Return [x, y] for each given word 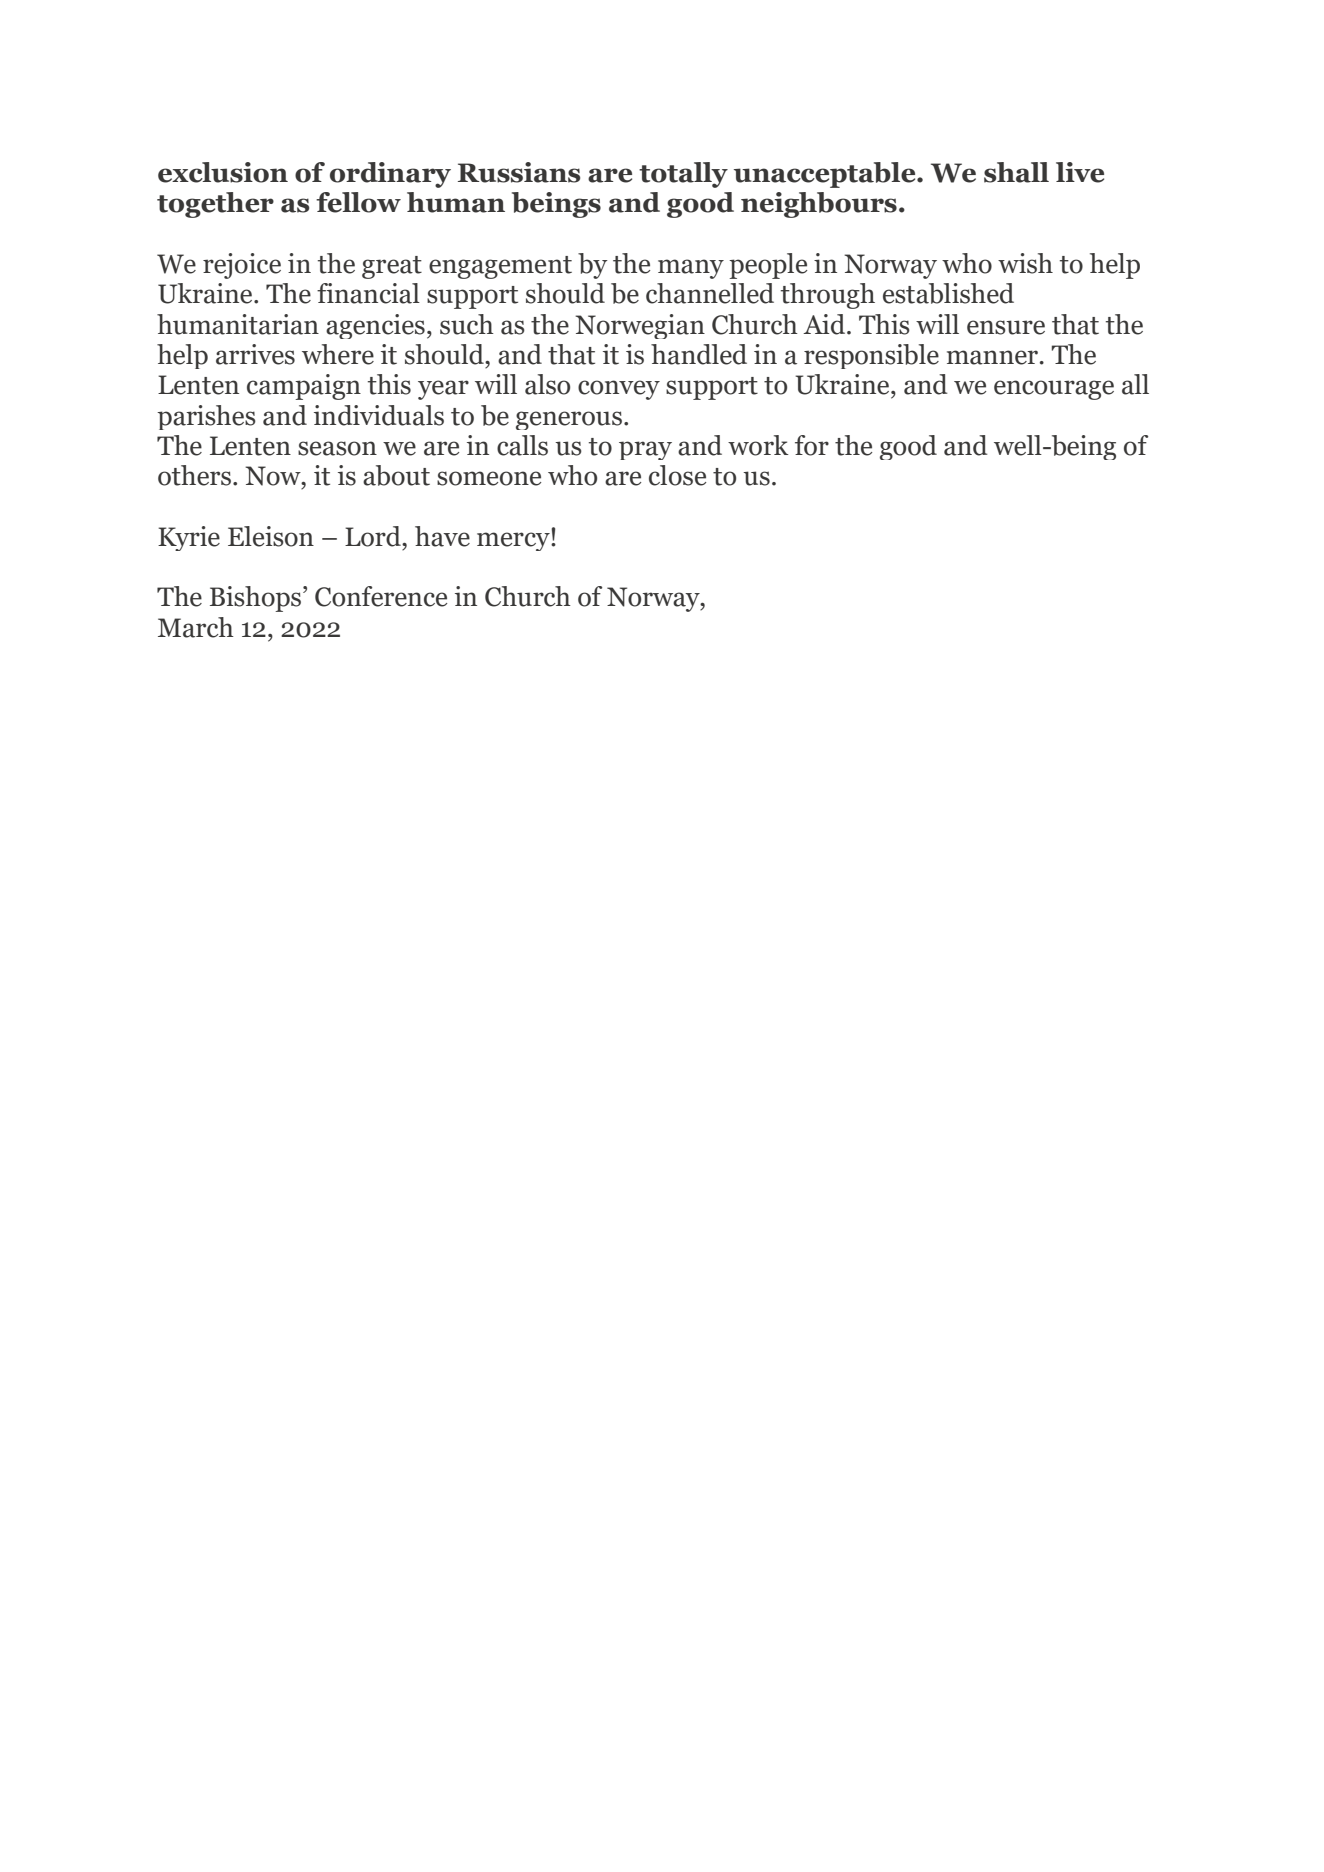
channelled [710, 293]
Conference [381, 596]
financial [368, 293]
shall [1016, 172]
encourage [1054, 390]
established [948, 293]
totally [683, 175]
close [677, 475]
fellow [358, 202]
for [812, 445]
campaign [304, 387]
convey [619, 390]
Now [274, 476]
